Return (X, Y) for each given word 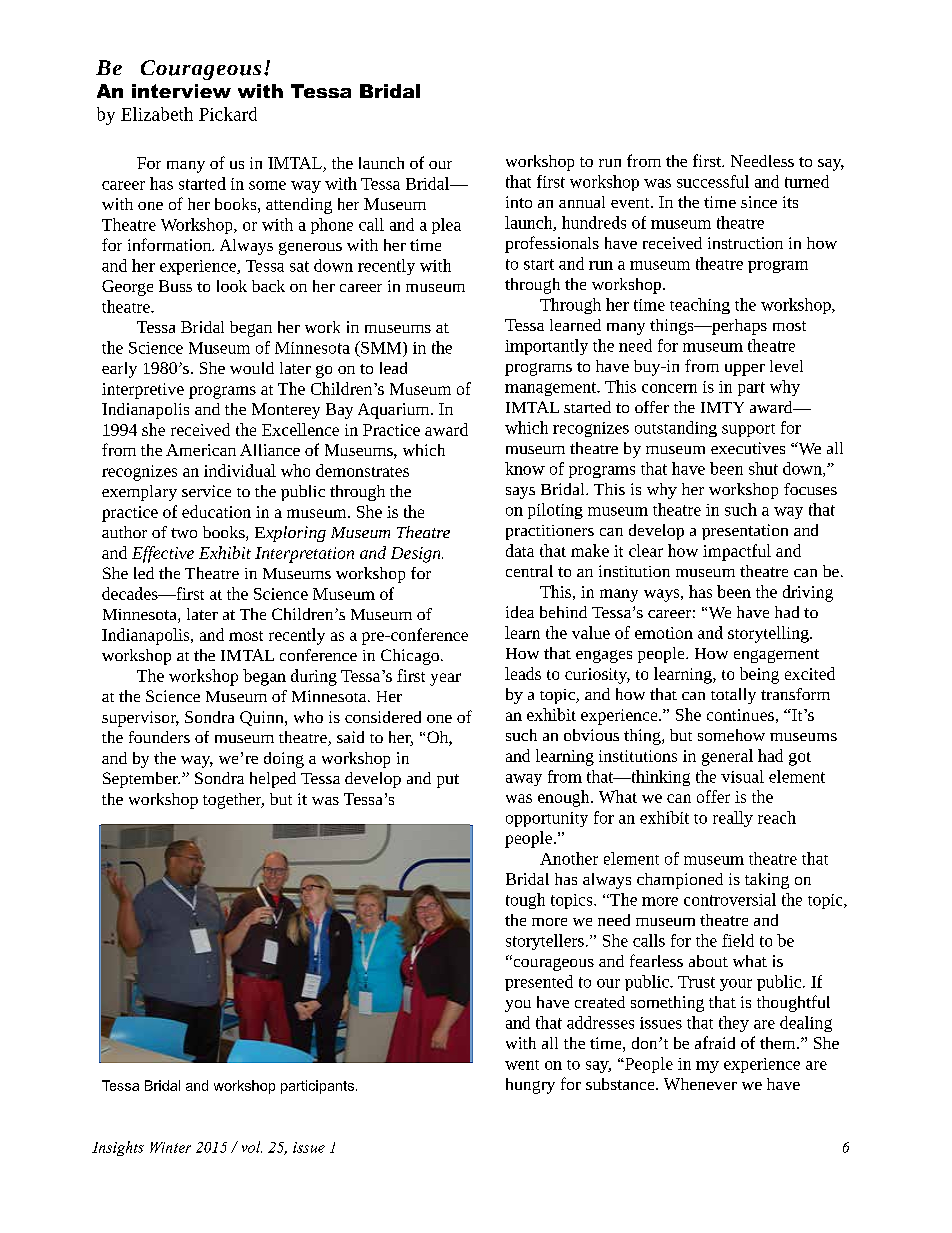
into (519, 202)
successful (713, 181)
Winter (170, 1147)
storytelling (769, 634)
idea (520, 612)
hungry (530, 1086)
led (144, 573)
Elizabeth (157, 114)
